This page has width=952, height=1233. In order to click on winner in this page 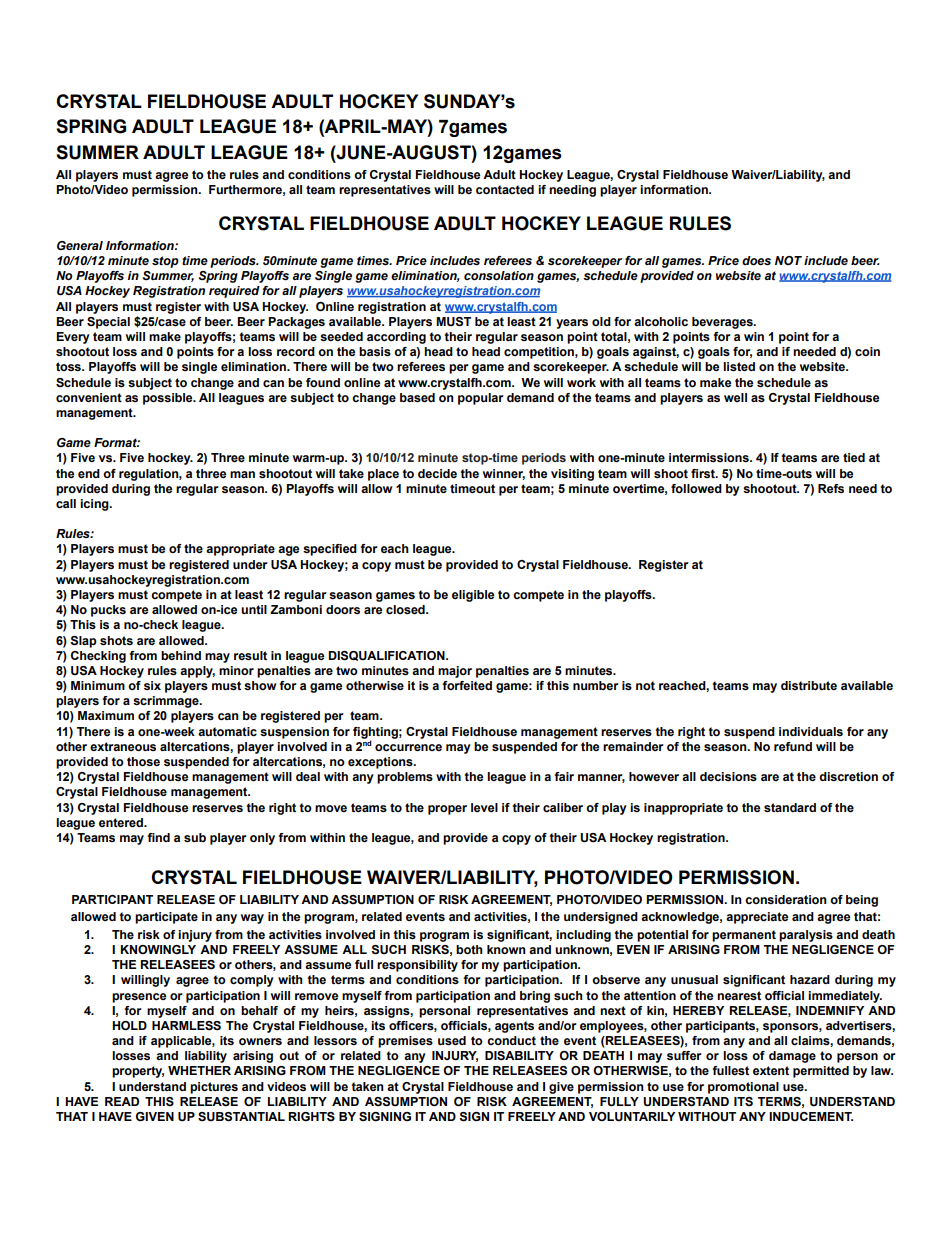, I will do `click(504, 474)`.
